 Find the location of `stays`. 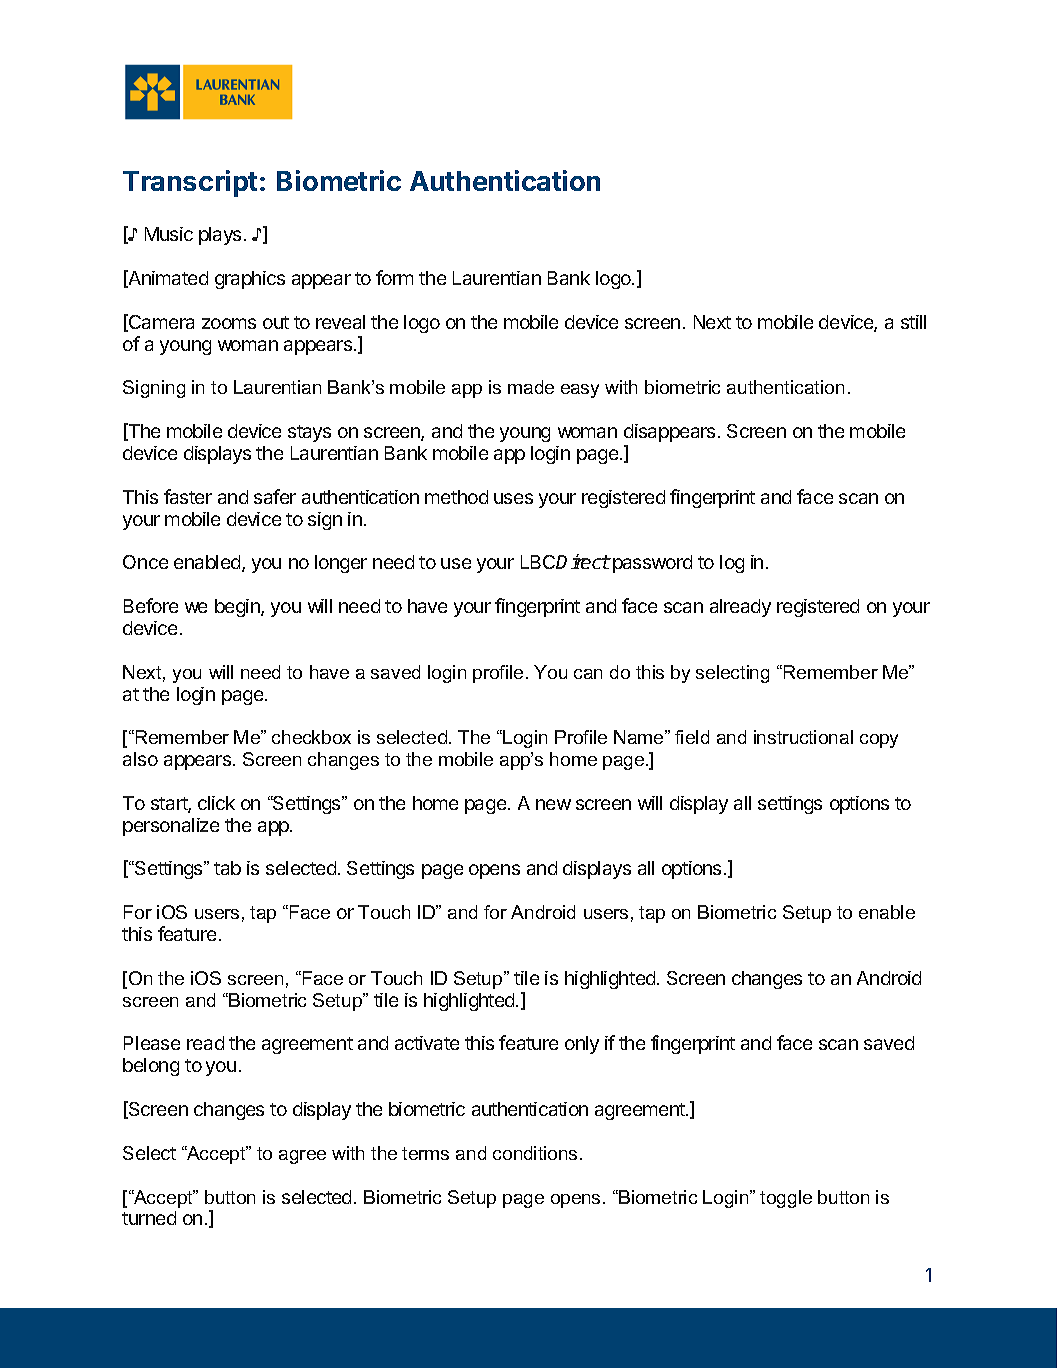

stays is located at coordinates (309, 433).
